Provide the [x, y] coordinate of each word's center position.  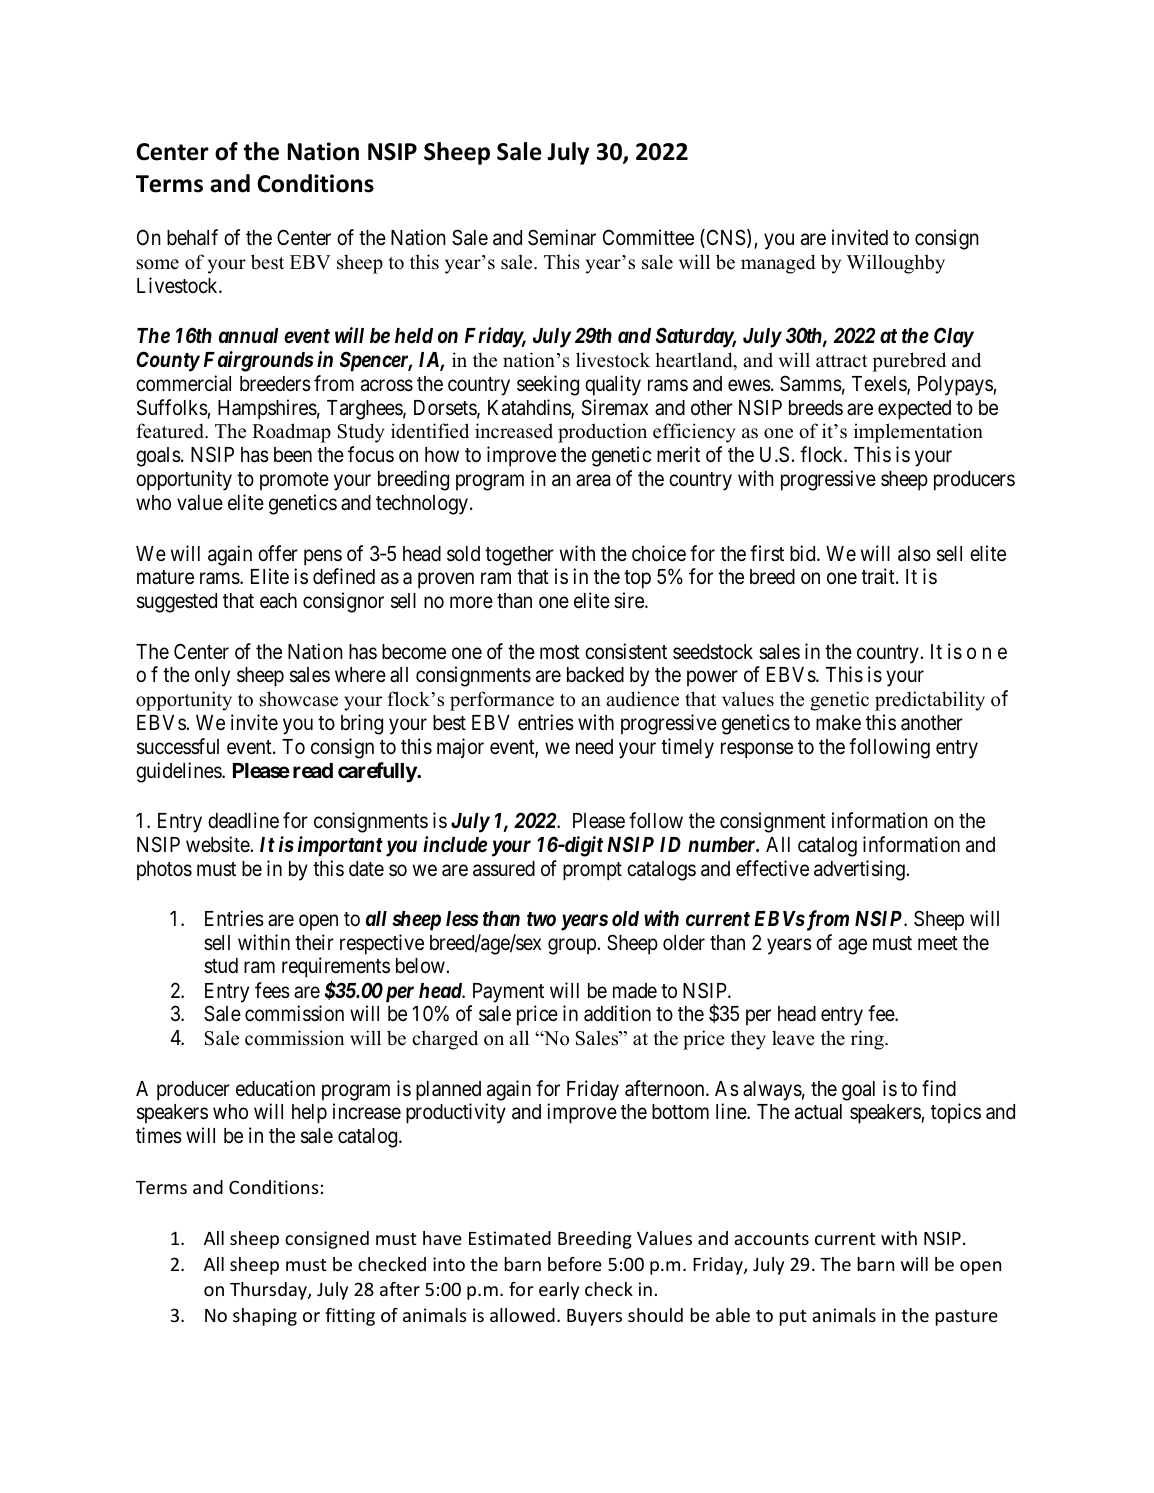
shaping [265, 1317]
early [559, 1291]
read [313, 770]
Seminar [562, 237]
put [793, 1318]
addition [617, 1013]
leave [793, 1038]
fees [272, 990]
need [594, 747]
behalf [192, 237]
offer [278, 553]
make [838, 723]
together [519, 556]
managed [778, 264]
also [914, 554]
